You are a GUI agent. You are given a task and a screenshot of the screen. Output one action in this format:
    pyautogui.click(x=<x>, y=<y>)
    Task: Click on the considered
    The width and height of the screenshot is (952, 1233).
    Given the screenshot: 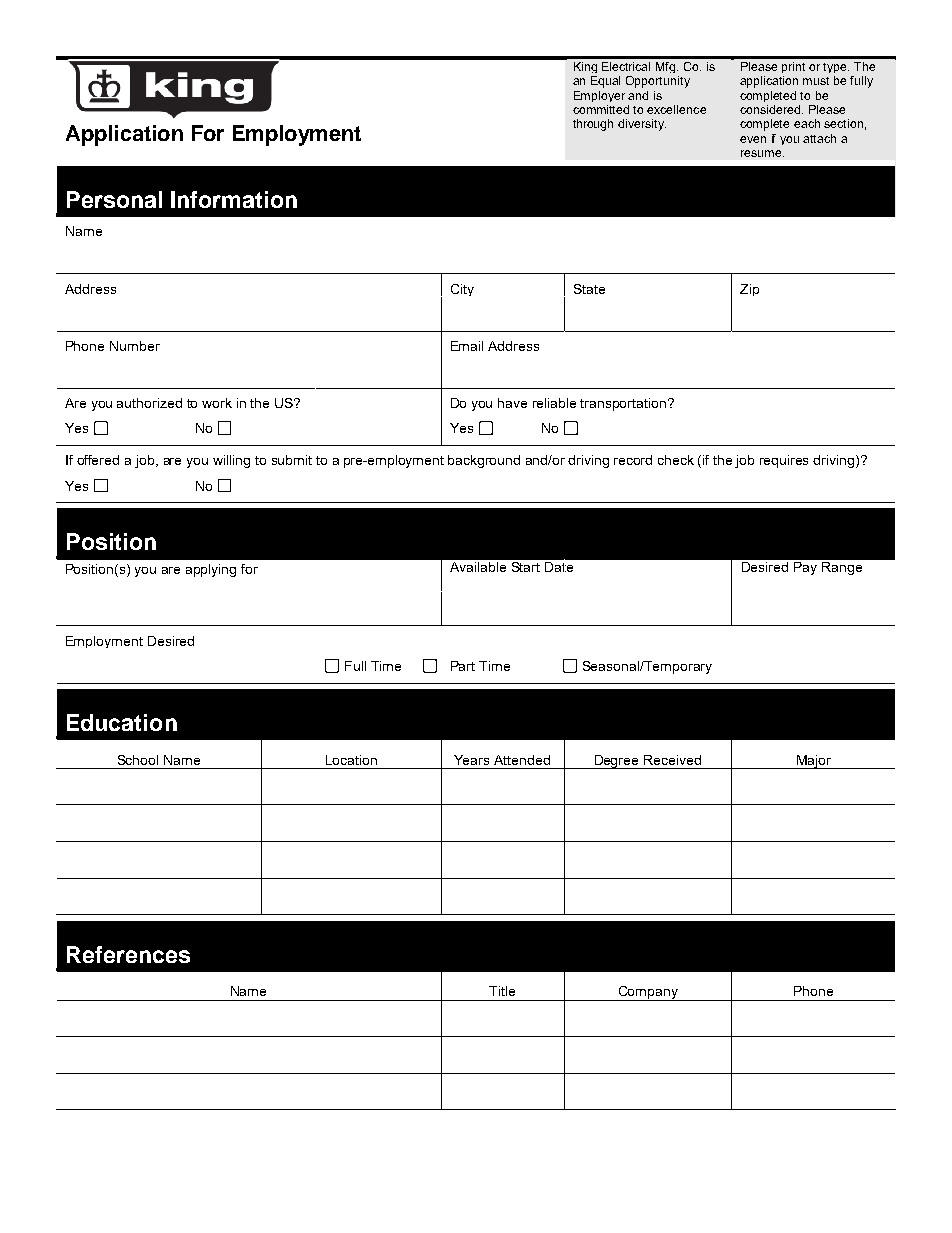 What is the action you would take?
    pyautogui.click(x=771, y=109)
